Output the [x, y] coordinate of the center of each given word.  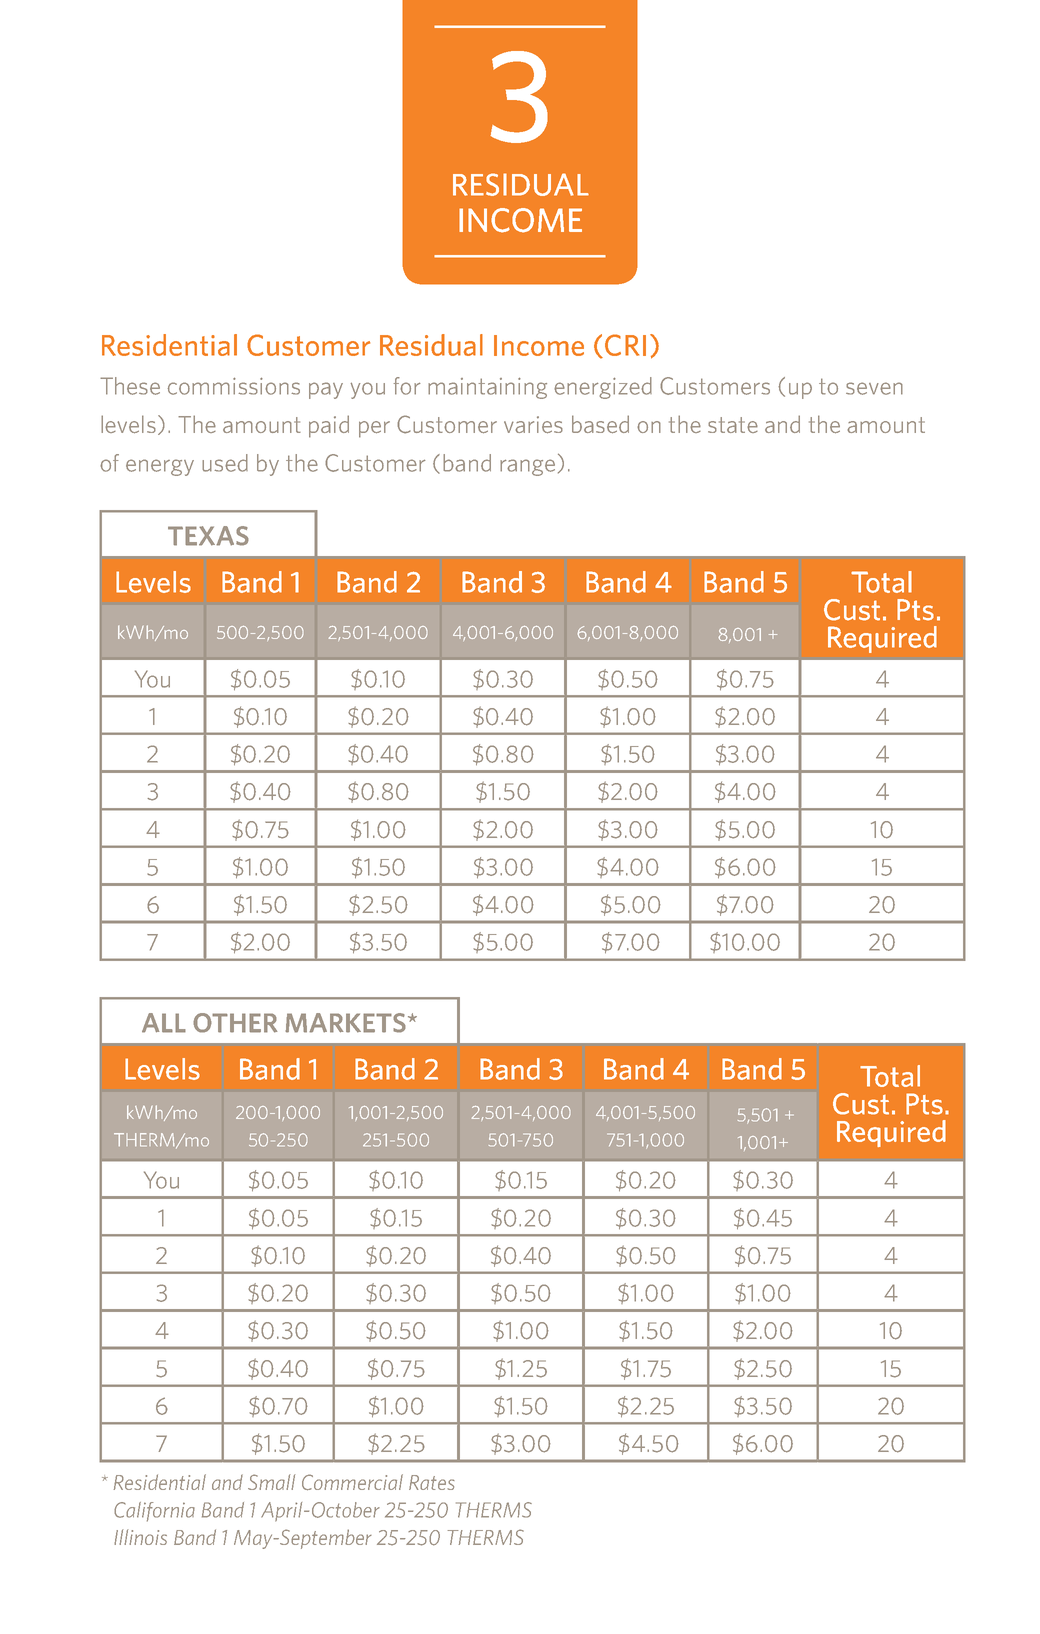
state [733, 425]
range [527, 467]
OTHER [235, 1023]
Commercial [352, 1482]
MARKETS [345, 1023]
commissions [234, 386]
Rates [432, 1482]
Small [271, 1482]
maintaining [487, 388]
